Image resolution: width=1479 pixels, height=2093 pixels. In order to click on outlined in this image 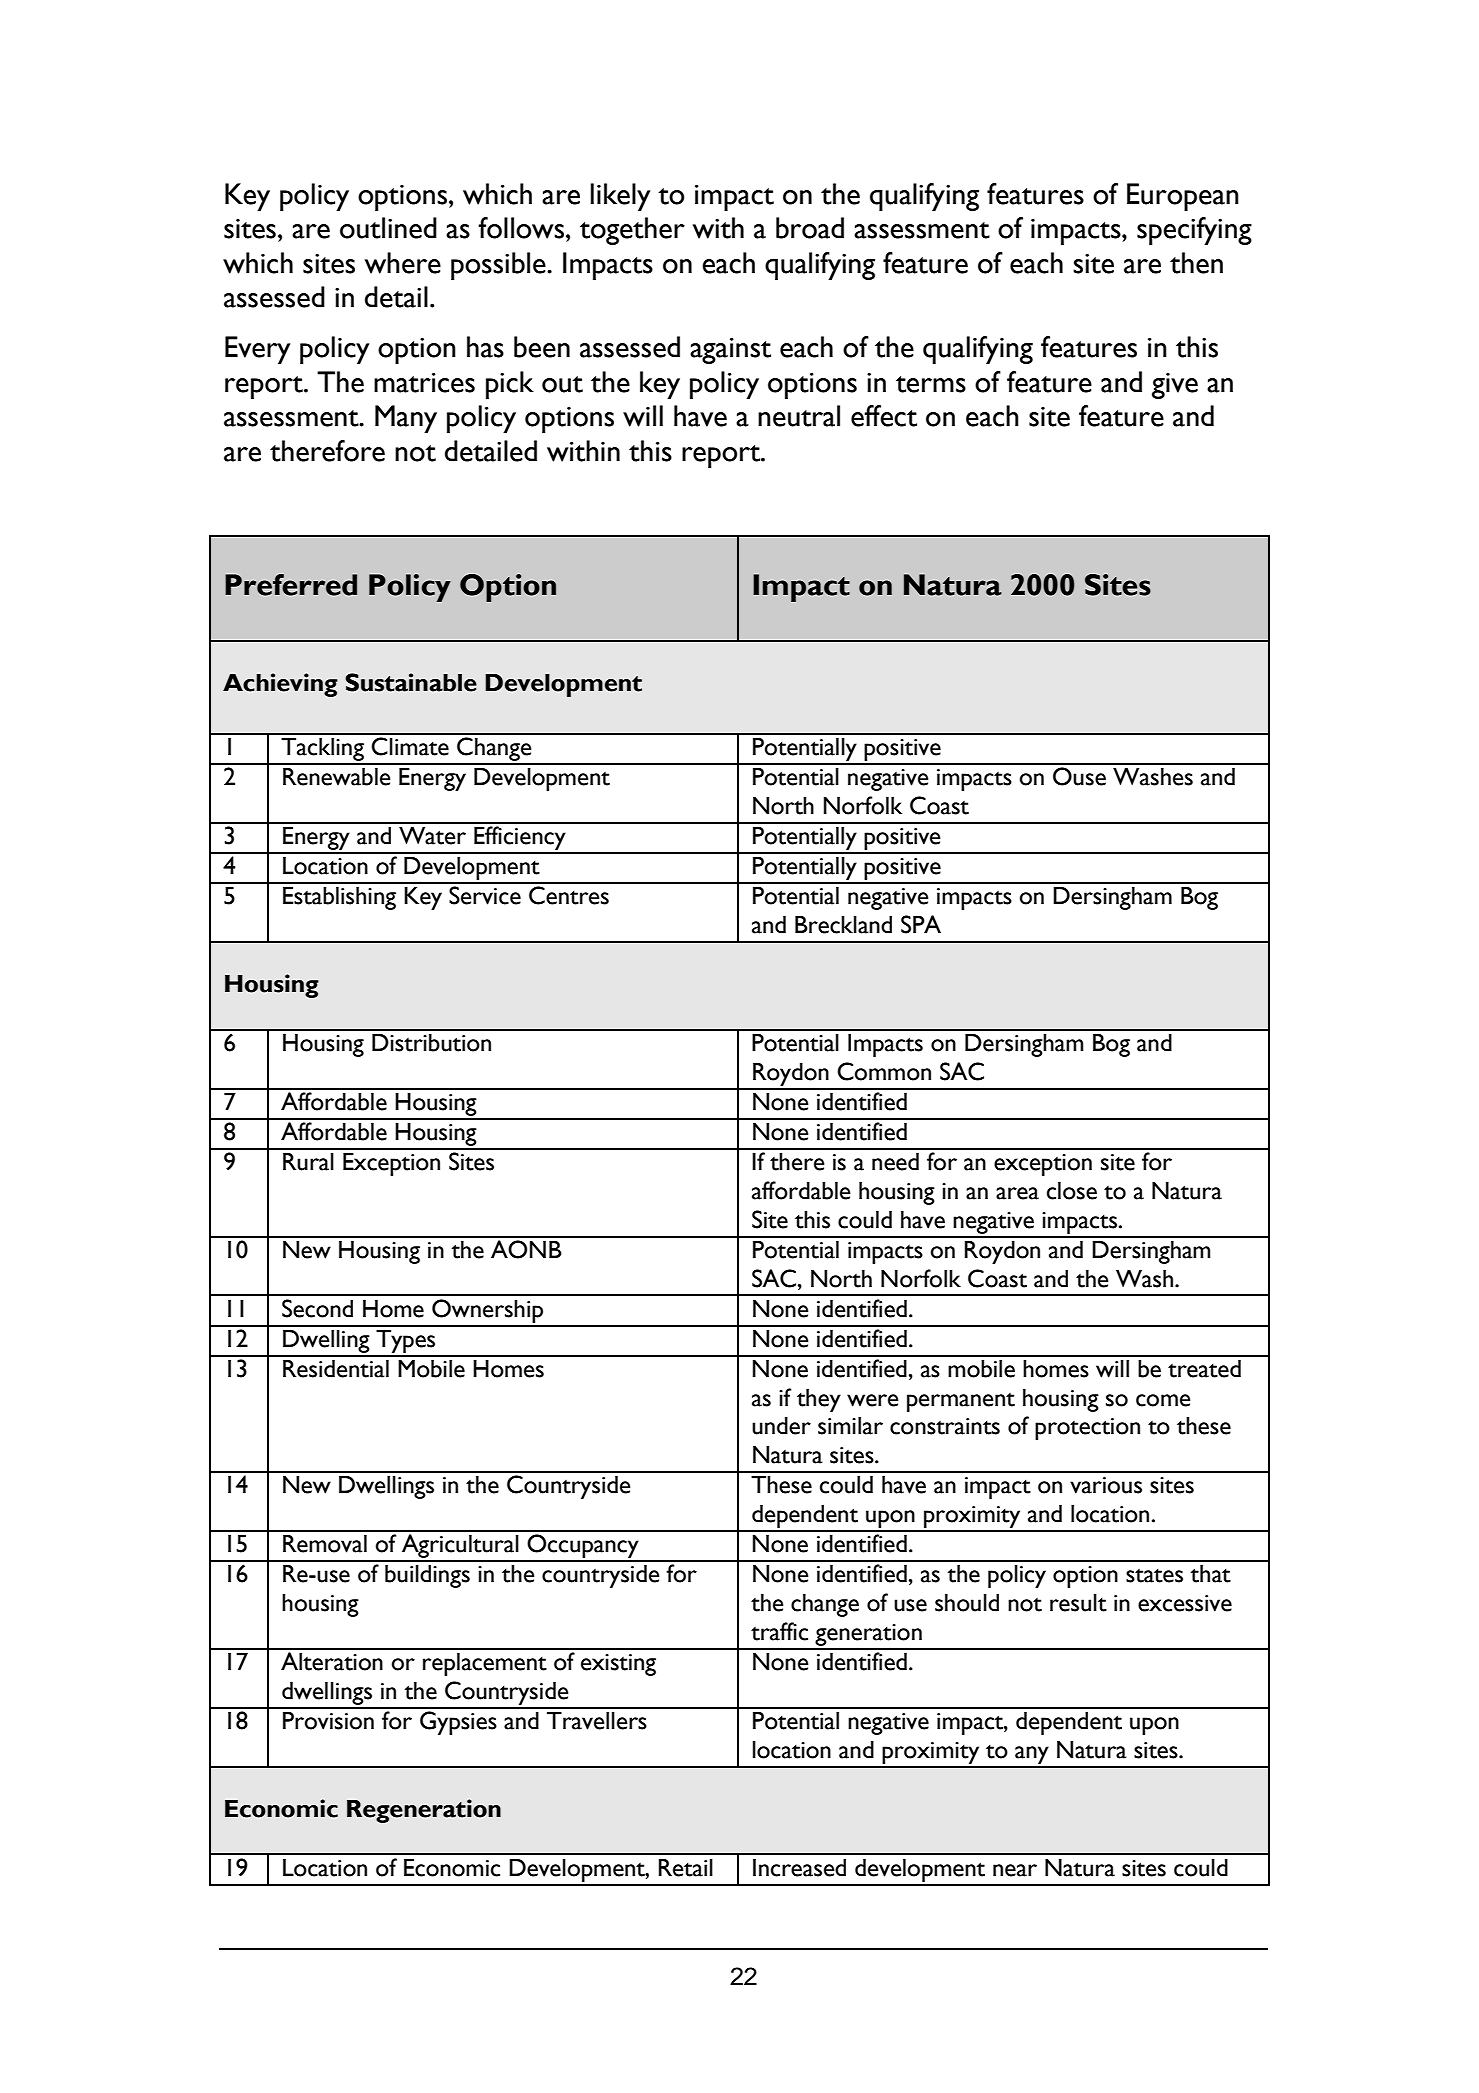, I will do `click(388, 228)`.
